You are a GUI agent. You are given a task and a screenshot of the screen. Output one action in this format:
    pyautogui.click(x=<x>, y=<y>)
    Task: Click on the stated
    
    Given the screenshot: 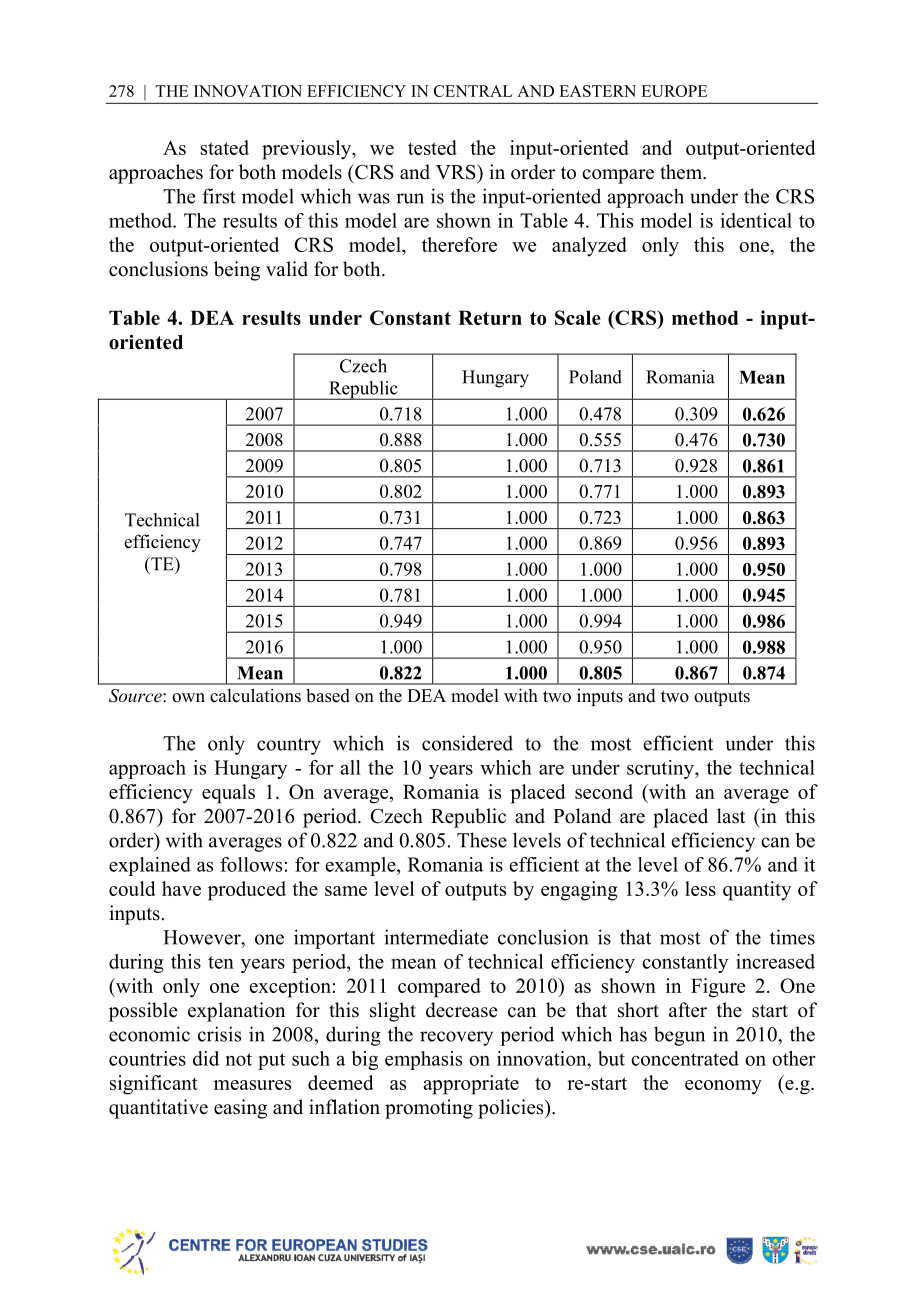 What is the action you would take?
    pyautogui.click(x=225, y=147)
